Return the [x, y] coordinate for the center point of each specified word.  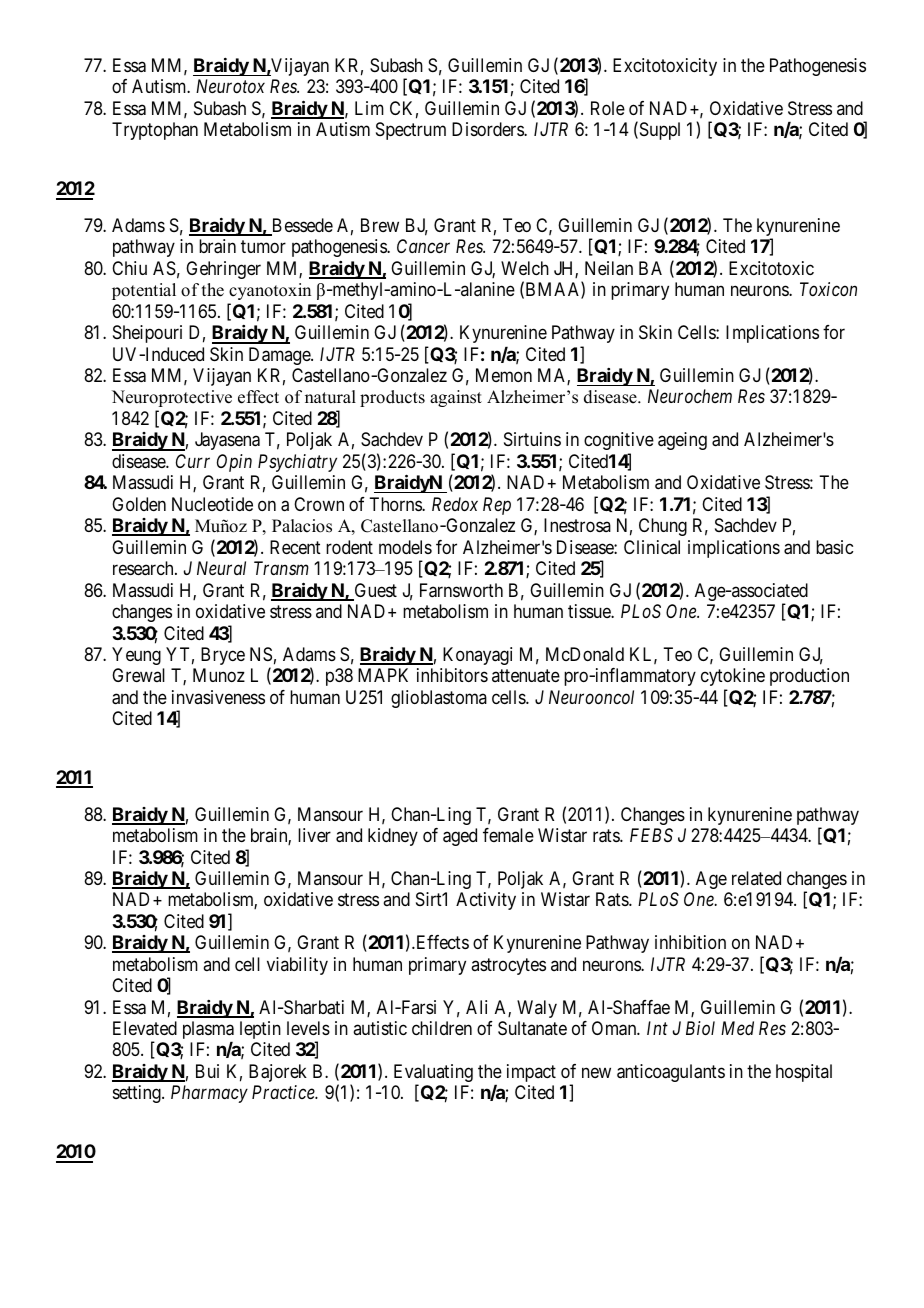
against [456, 398]
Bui [207, 1071]
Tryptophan [155, 131]
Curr [193, 461]
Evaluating [433, 1074]
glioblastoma [439, 699]
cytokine [733, 677]
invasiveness [218, 697]
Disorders [488, 129]
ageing [682, 441]
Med [737, 1028]
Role [608, 108]
